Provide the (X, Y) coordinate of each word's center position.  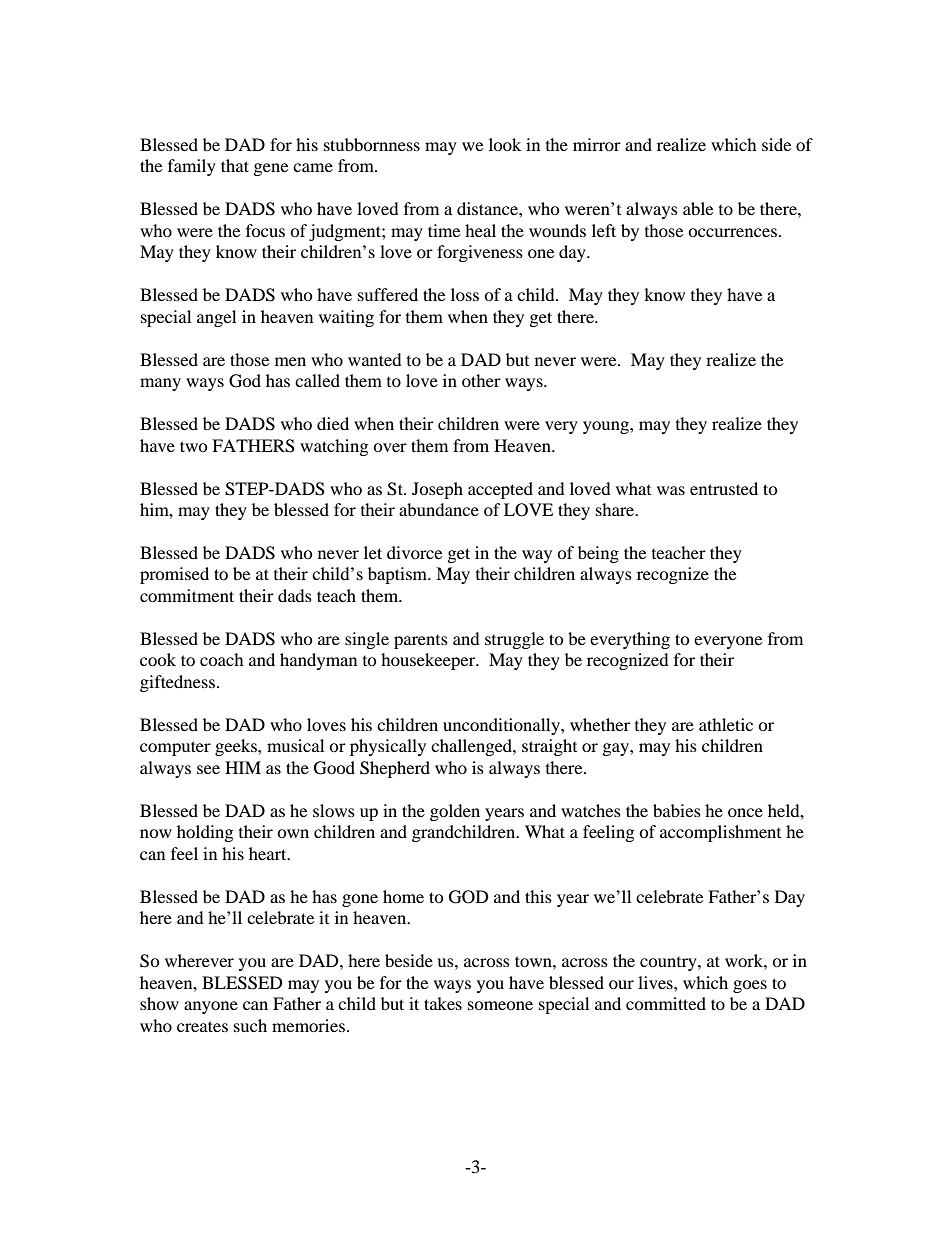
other (481, 380)
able (698, 208)
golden (455, 812)
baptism (399, 575)
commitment (187, 595)
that (235, 165)
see (208, 769)
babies (677, 810)
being (598, 554)
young (607, 427)
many (160, 384)
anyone (211, 1007)
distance (488, 208)
